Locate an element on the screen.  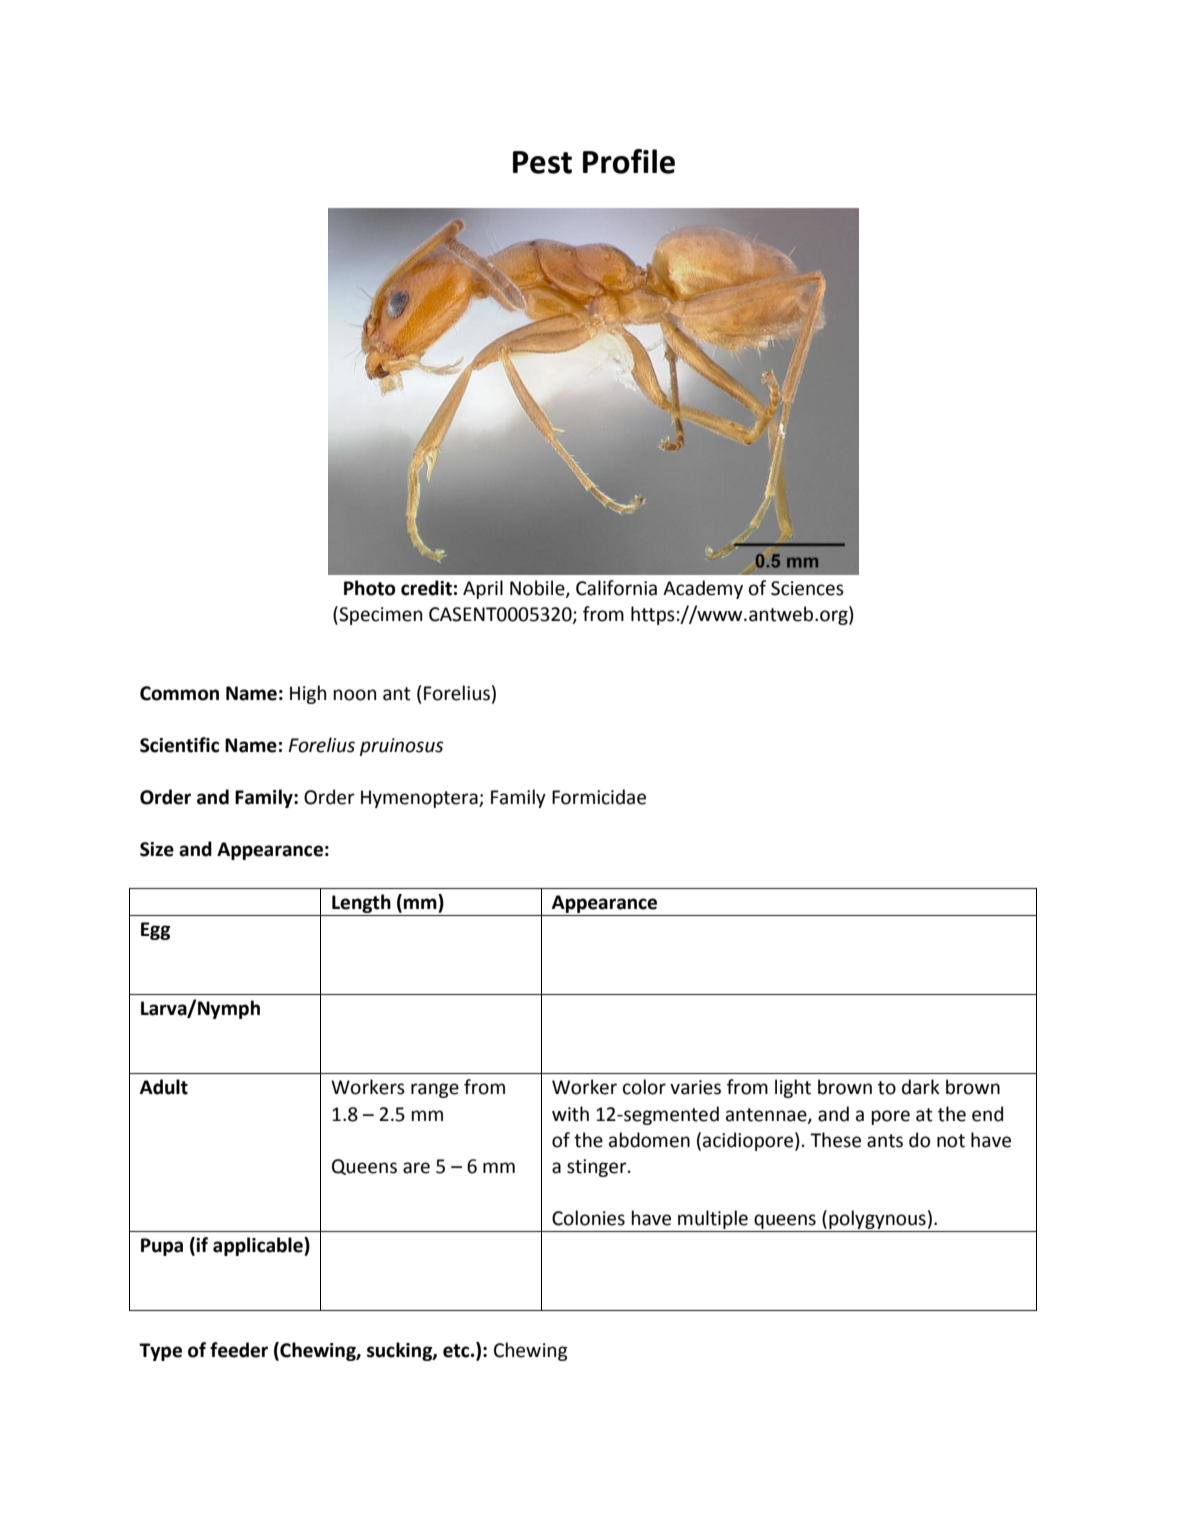
Formicidae is located at coordinates (599, 797).
